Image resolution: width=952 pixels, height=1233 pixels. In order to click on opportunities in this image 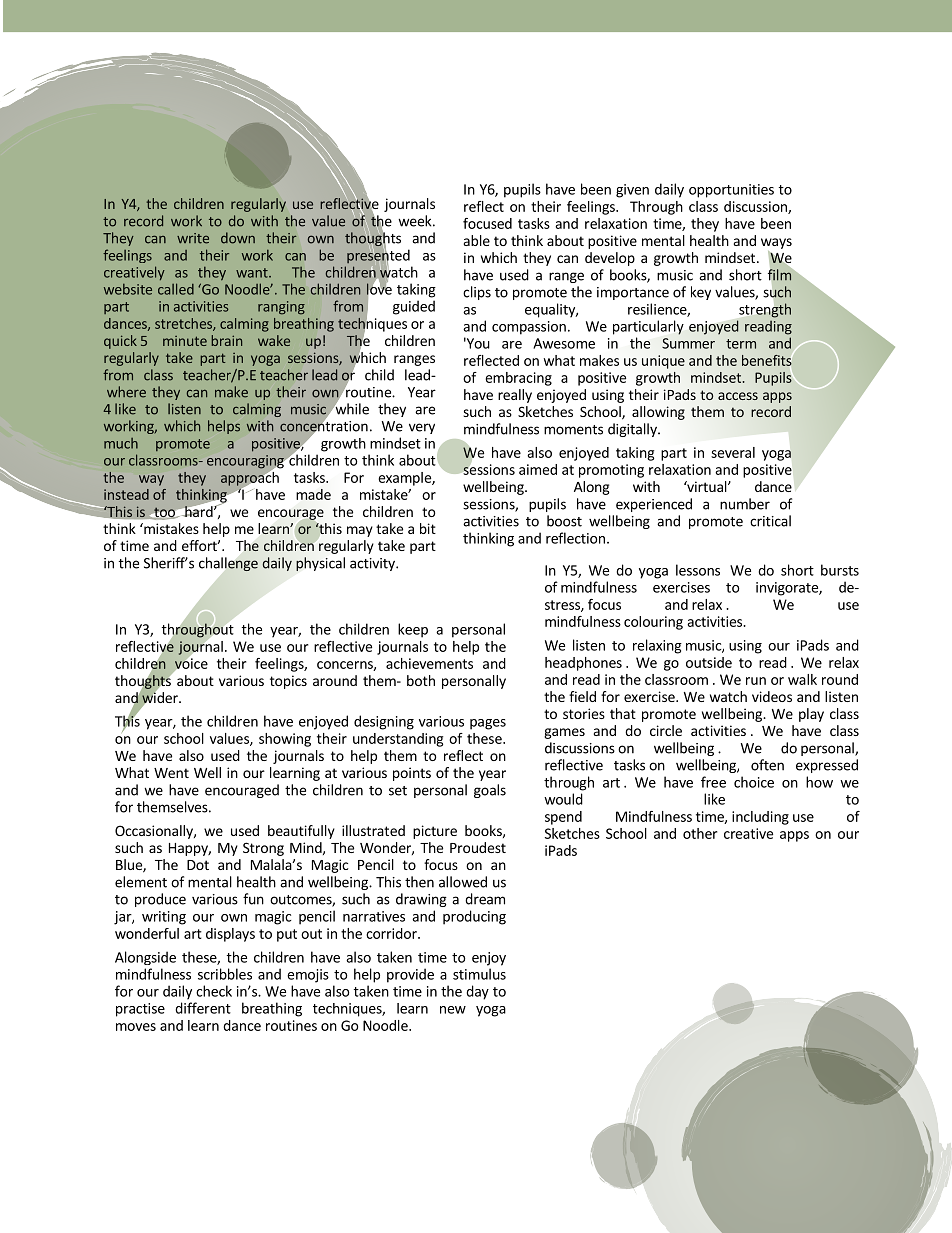, I will do `click(731, 191)`.
